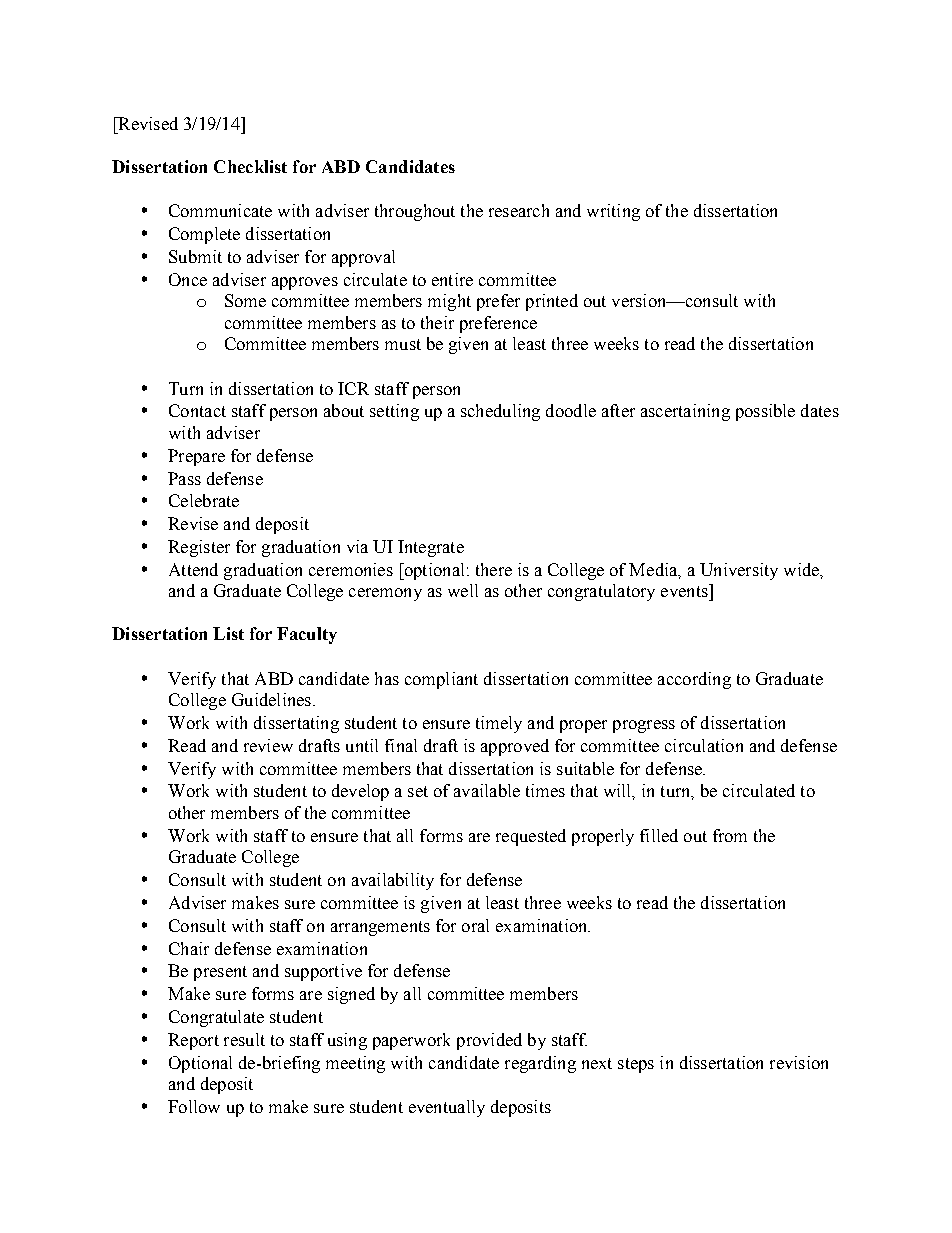 Image resolution: width=952 pixels, height=1233 pixels. What do you see at coordinates (193, 569) in the page?
I see `Attend` at bounding box center [193, 569].
